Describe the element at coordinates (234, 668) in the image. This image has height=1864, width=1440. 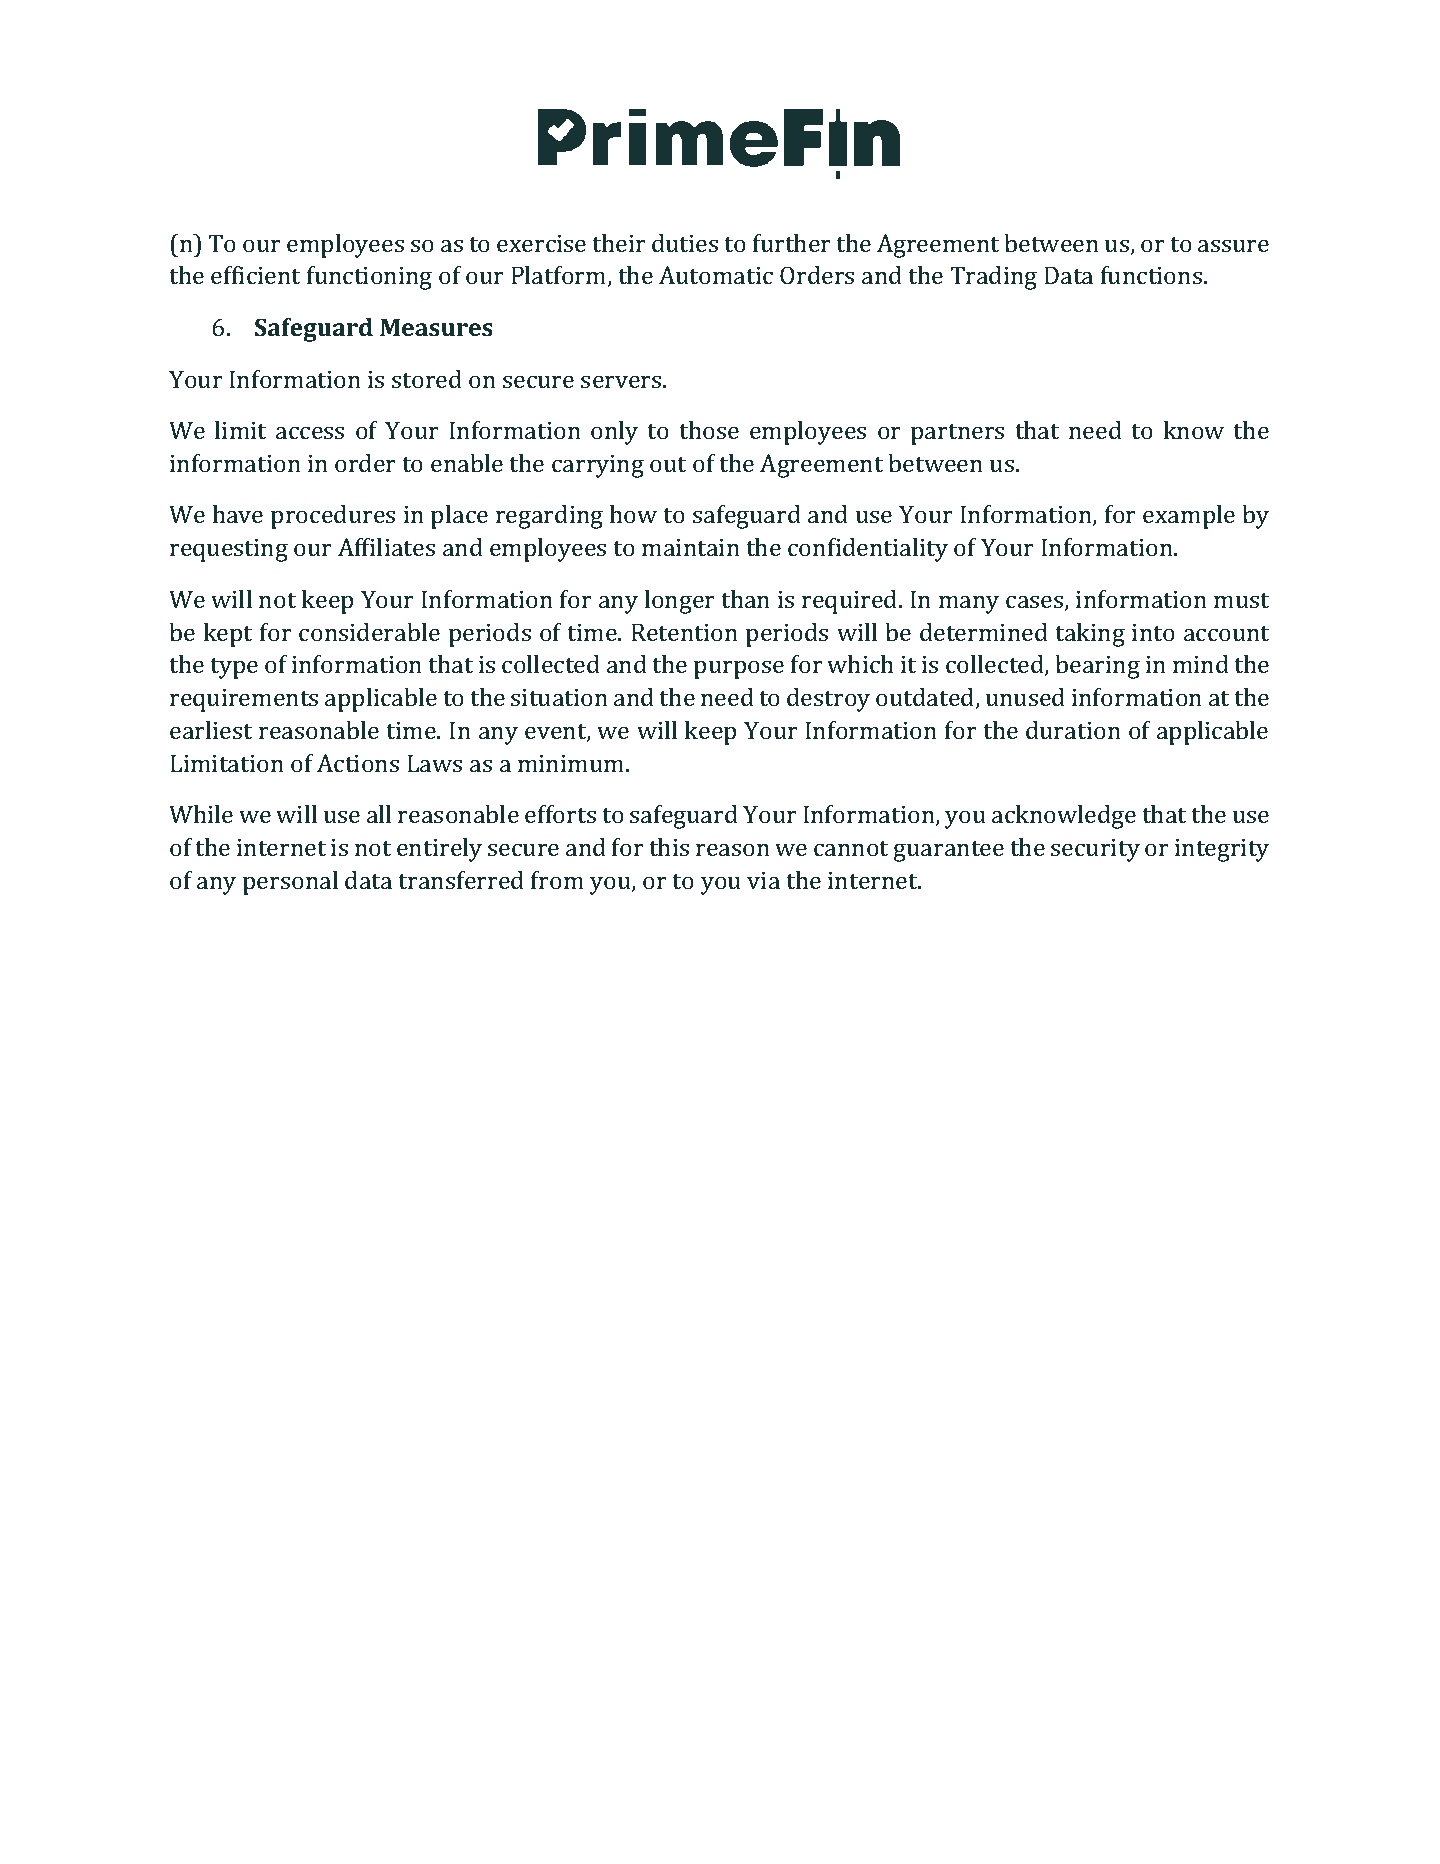
I see `type` at that location.
